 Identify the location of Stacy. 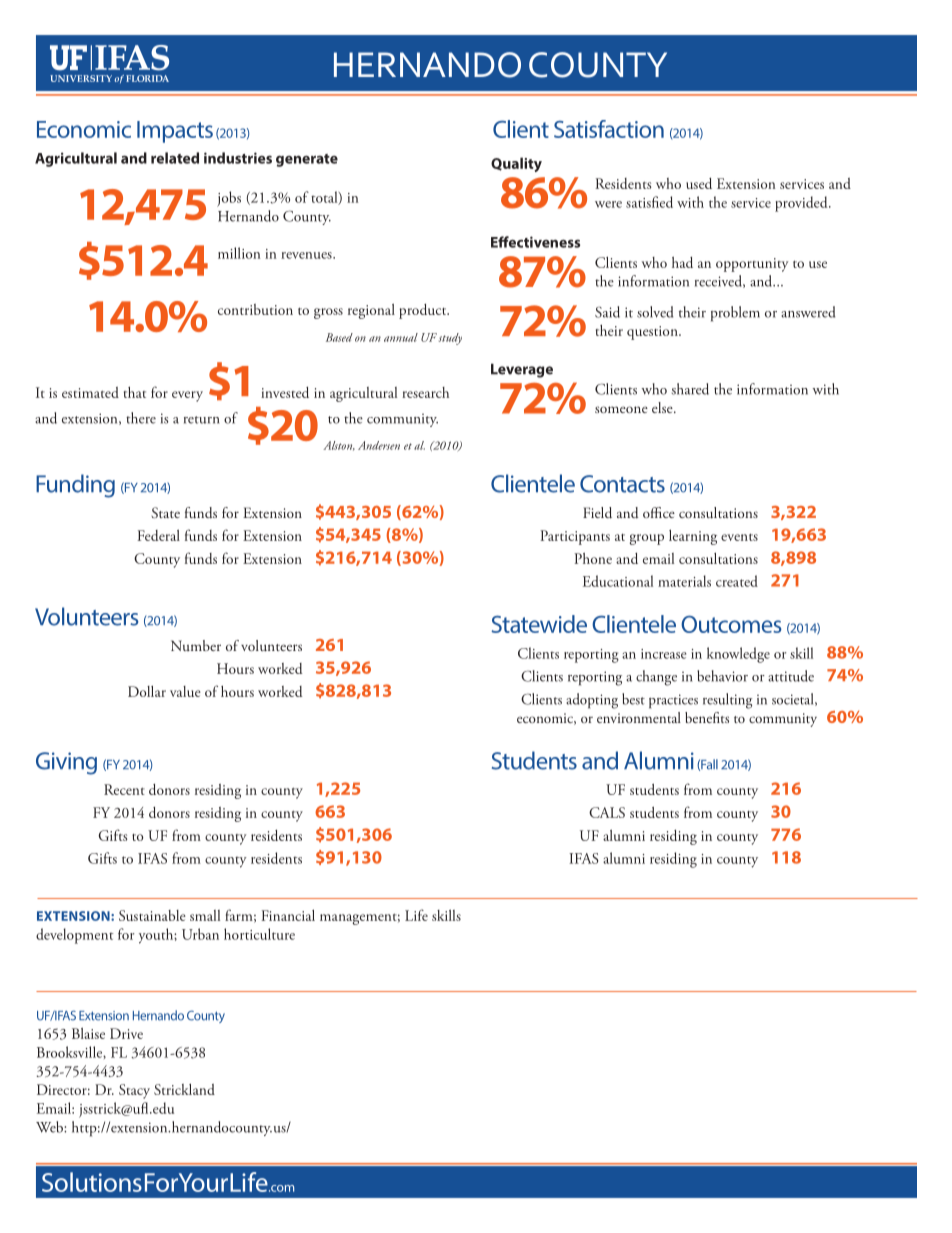
(134, 1091).
